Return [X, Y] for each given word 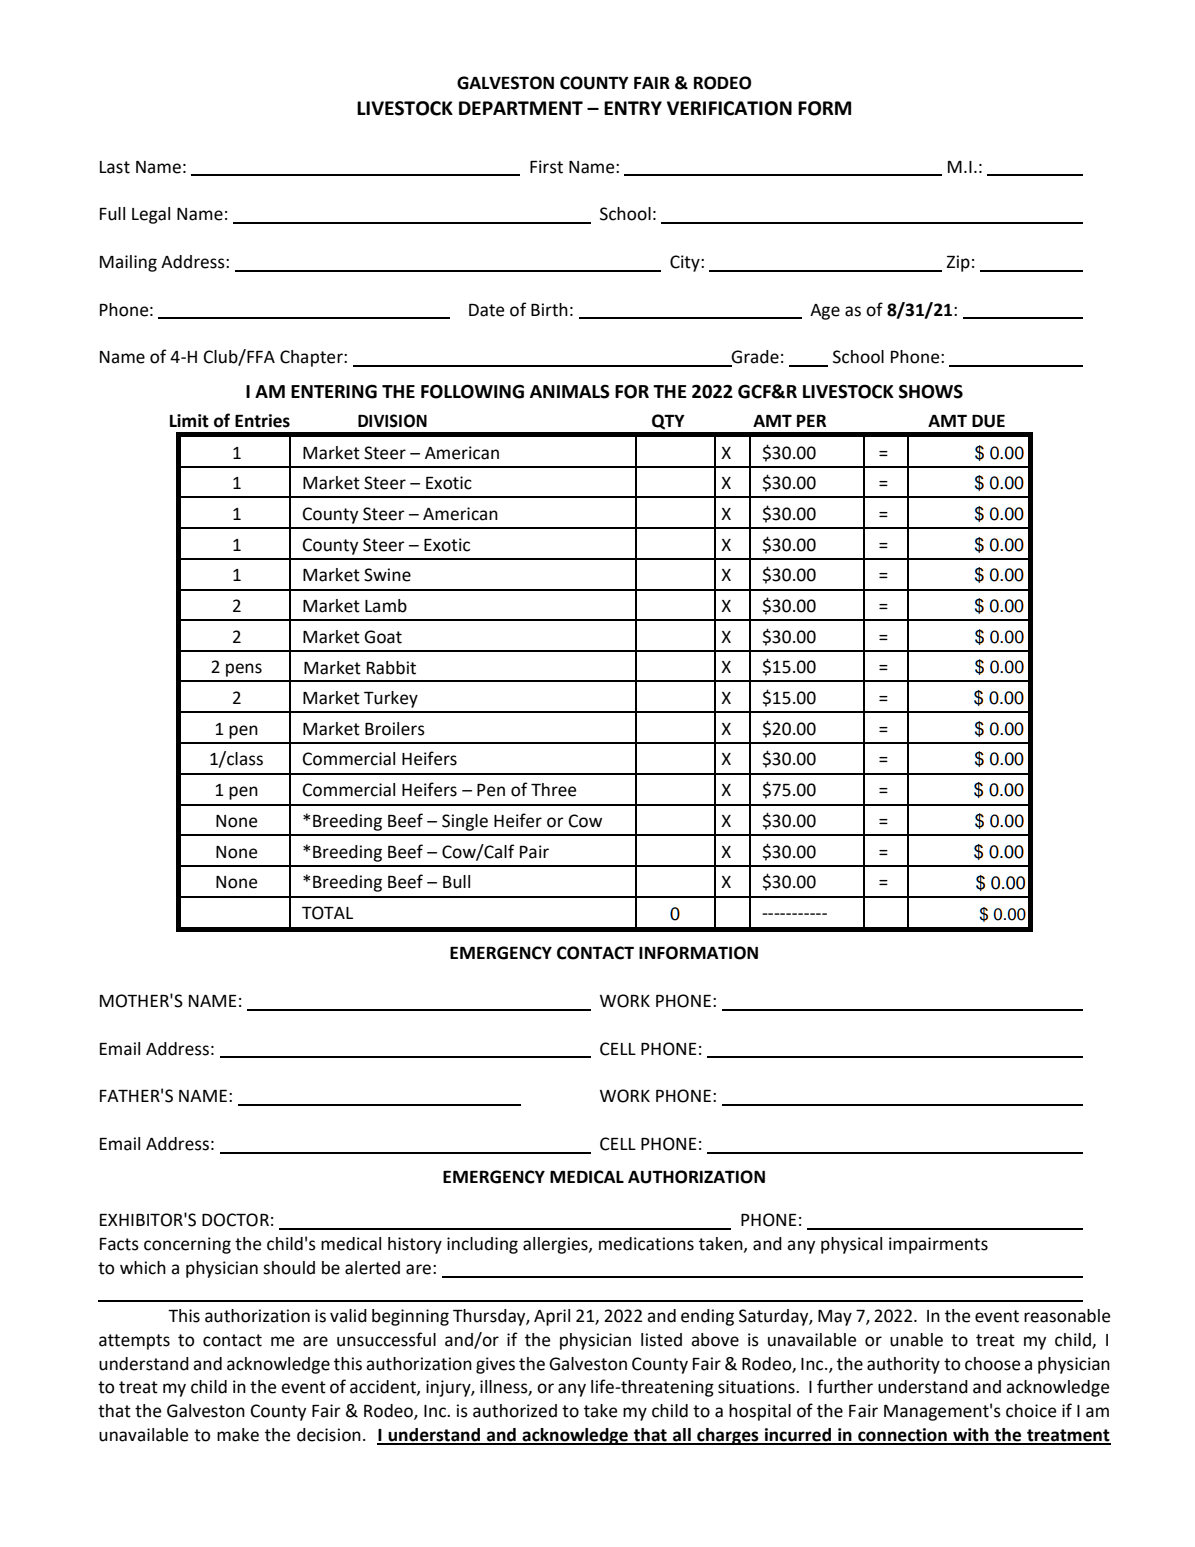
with [971, 1436]
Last [115, 167]
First [546, 167]
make [238, 1435]
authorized [515, 1411]
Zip [958, 263]
